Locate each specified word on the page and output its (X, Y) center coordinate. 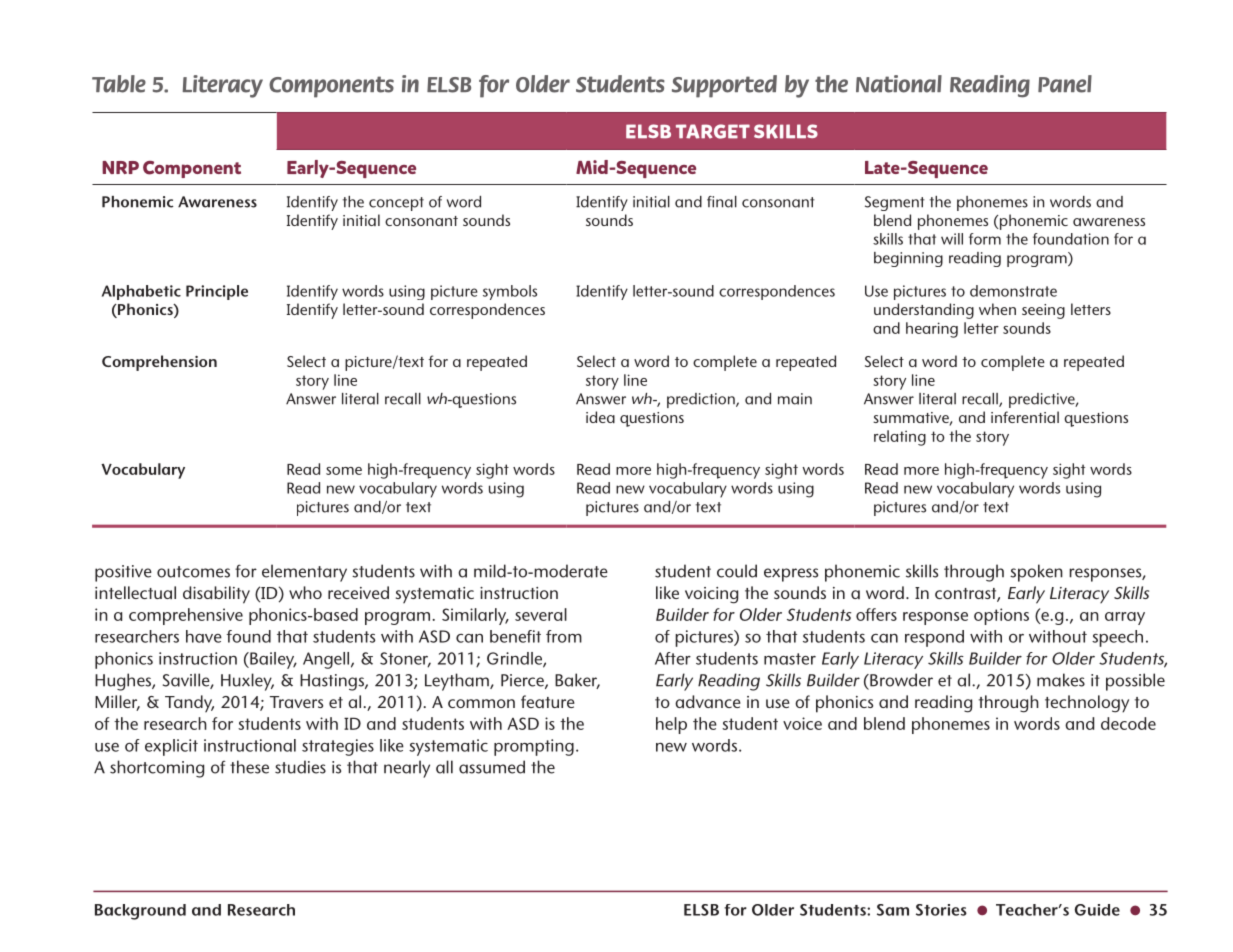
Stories (941, 910)
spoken (1036, 573)
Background (140, 912)
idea (600, 417)
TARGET (713, 131)
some (344, 471)
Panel (1065, 84)
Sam (893, 910)
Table (119, 84)
